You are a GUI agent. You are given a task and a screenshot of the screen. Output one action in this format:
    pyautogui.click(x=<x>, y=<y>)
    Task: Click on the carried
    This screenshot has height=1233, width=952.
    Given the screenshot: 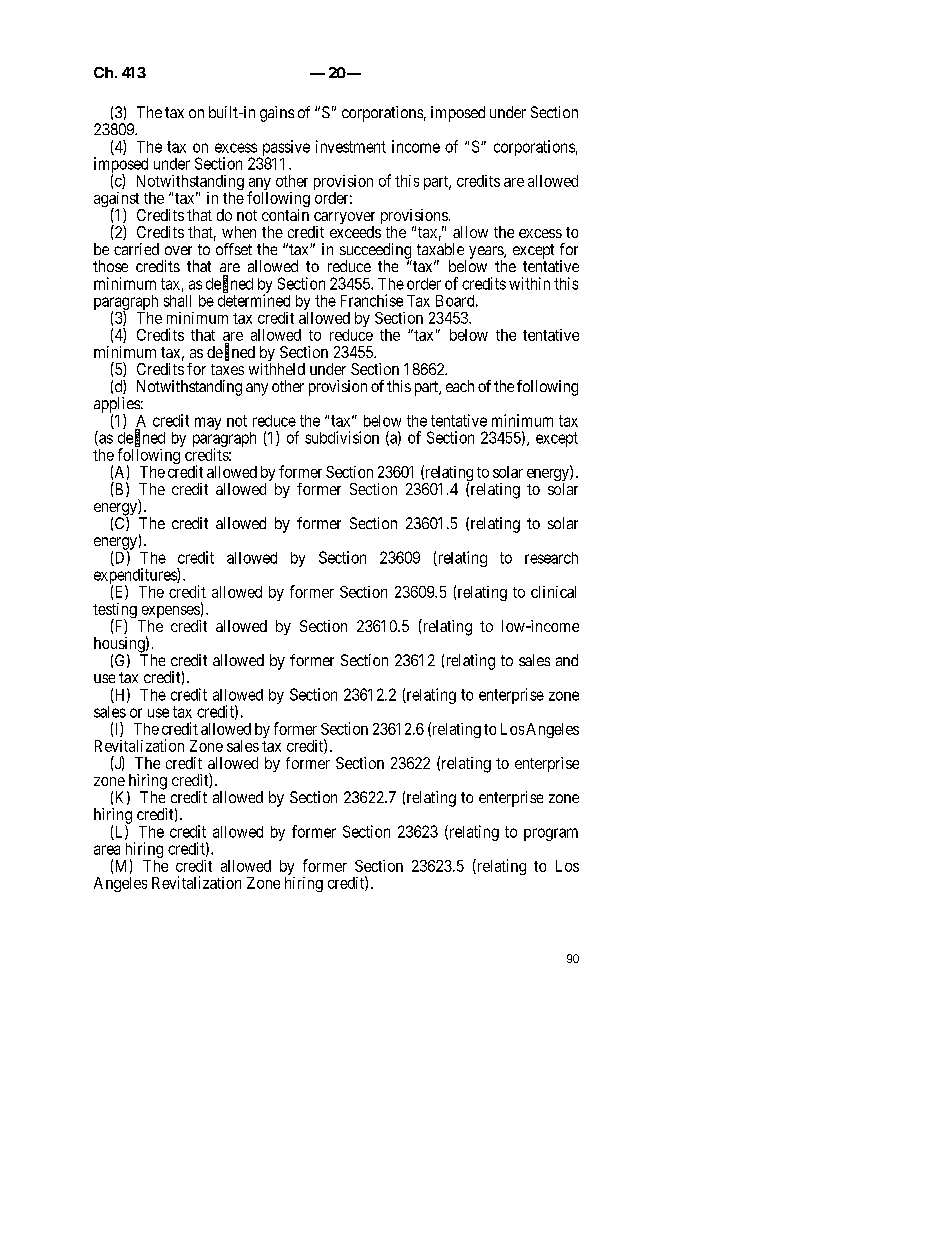 What is the action you would take?
    pyautogui.click(x=136, y=249)
